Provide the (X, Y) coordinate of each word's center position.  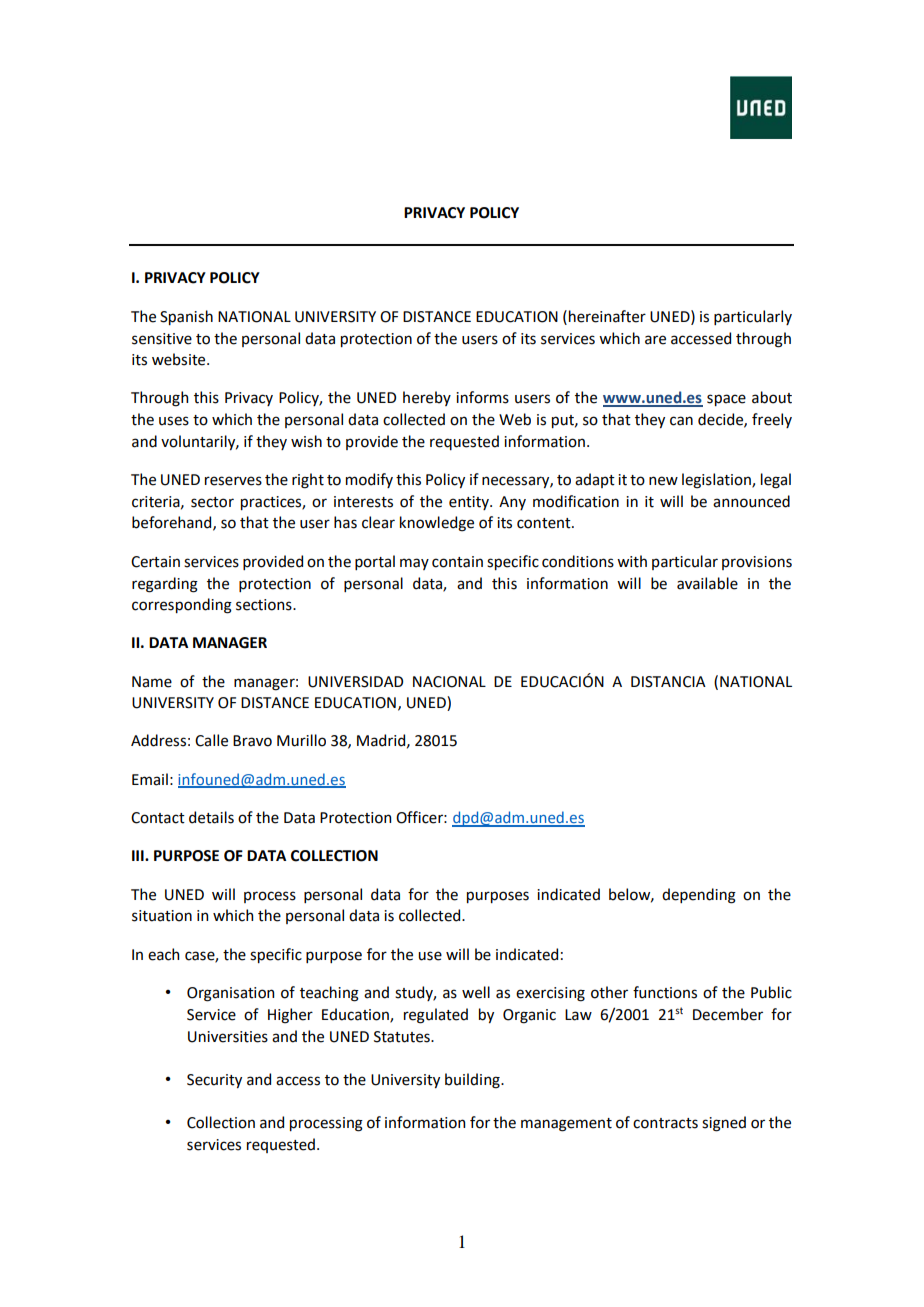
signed (724, 1124)
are (655, 340)
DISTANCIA (668, 682)
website (180, 359)
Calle (211, 740)
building (473, 1081)
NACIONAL (449, 682)
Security (214, 1081)
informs (482, 397)
